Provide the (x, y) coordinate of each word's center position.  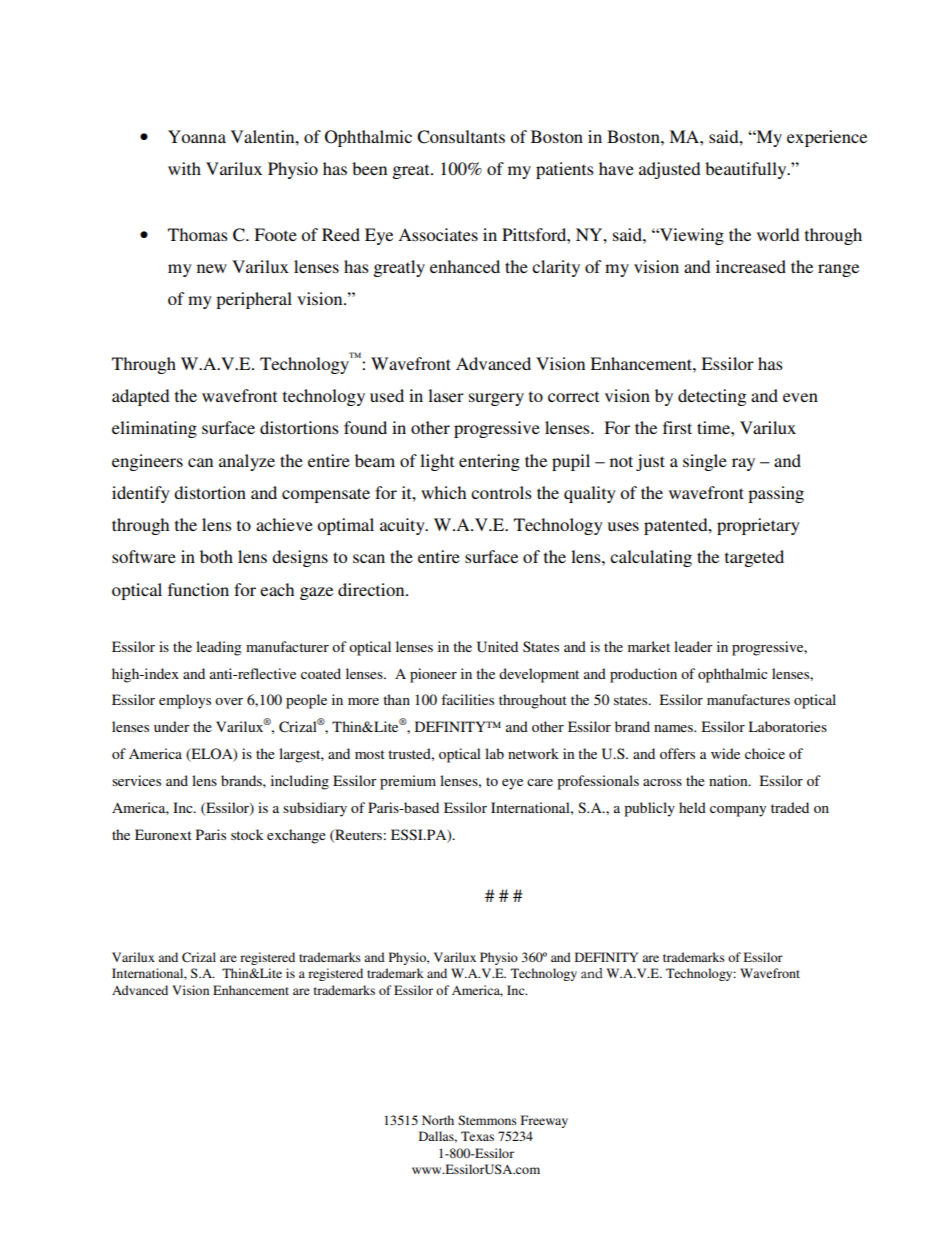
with (184, 168)
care (540, 782)
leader (693, 646)
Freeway (544, 1121)
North (438, 1120)
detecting (712, 397)
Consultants (461, 137)
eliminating (154, 429)
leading (219, 648)
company (738, 811)
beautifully (747, 170)
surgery (496, 399)
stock (247, 834)
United (497, 647)
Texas (477, 1136)
